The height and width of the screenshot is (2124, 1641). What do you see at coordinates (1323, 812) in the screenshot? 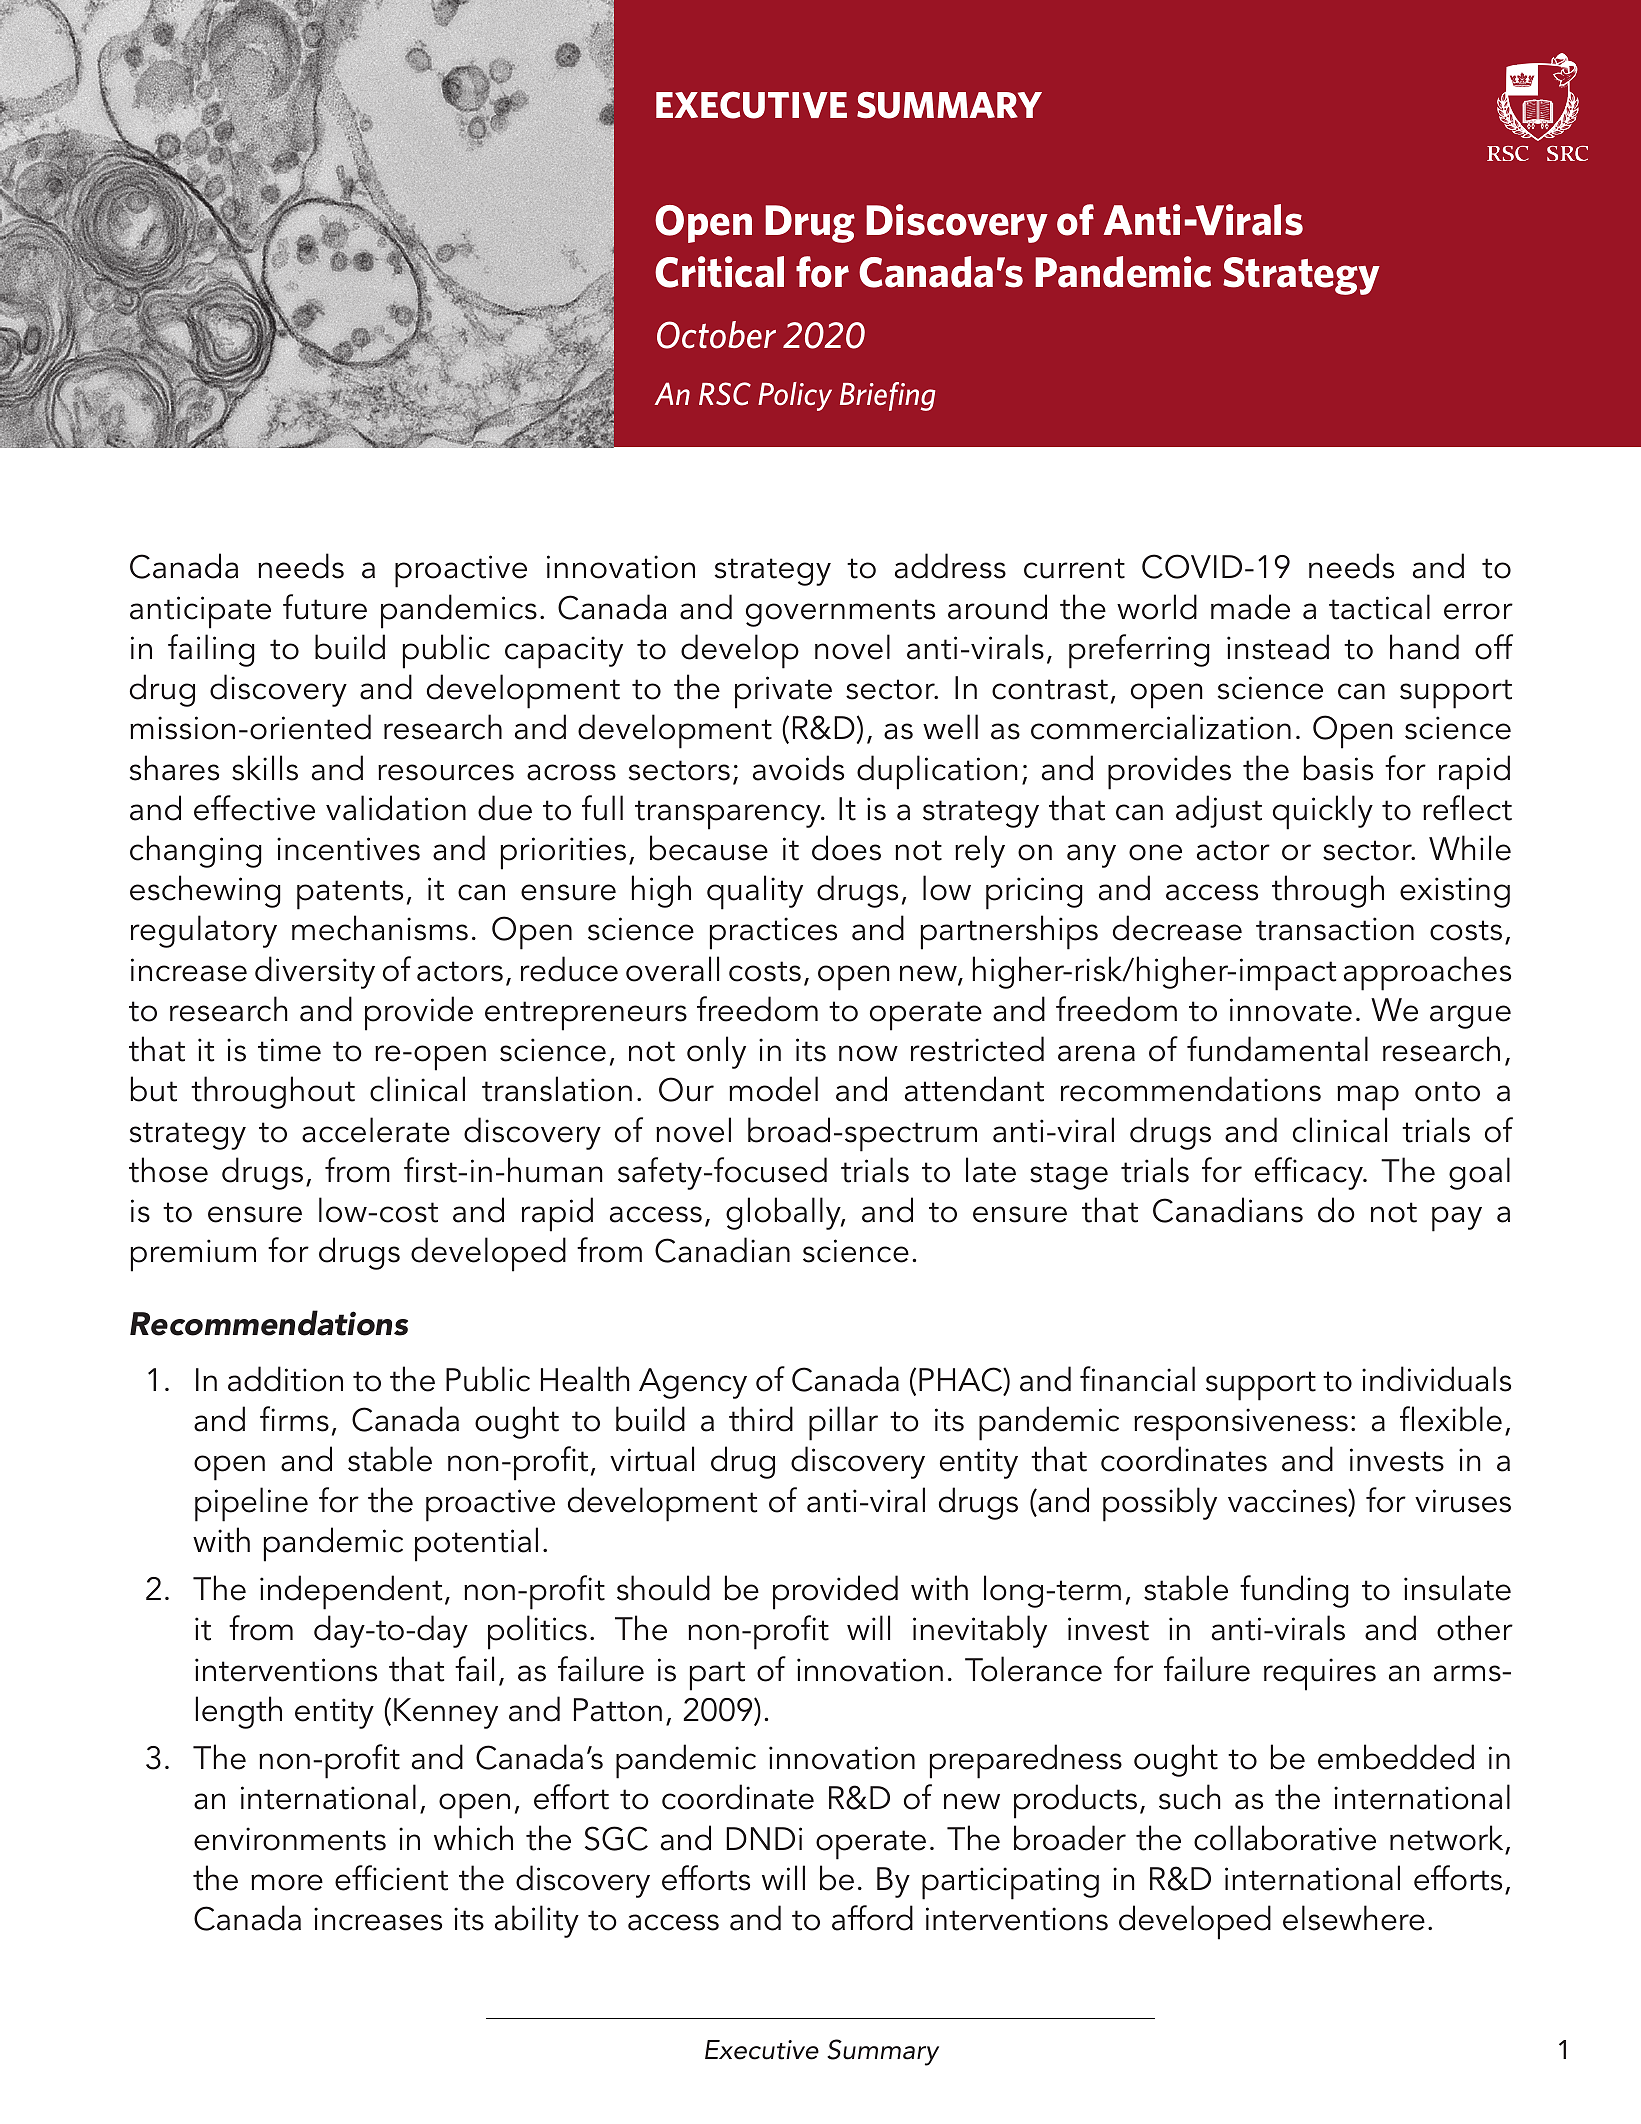
I see `quickly` at bounding box center [1323, 812].
